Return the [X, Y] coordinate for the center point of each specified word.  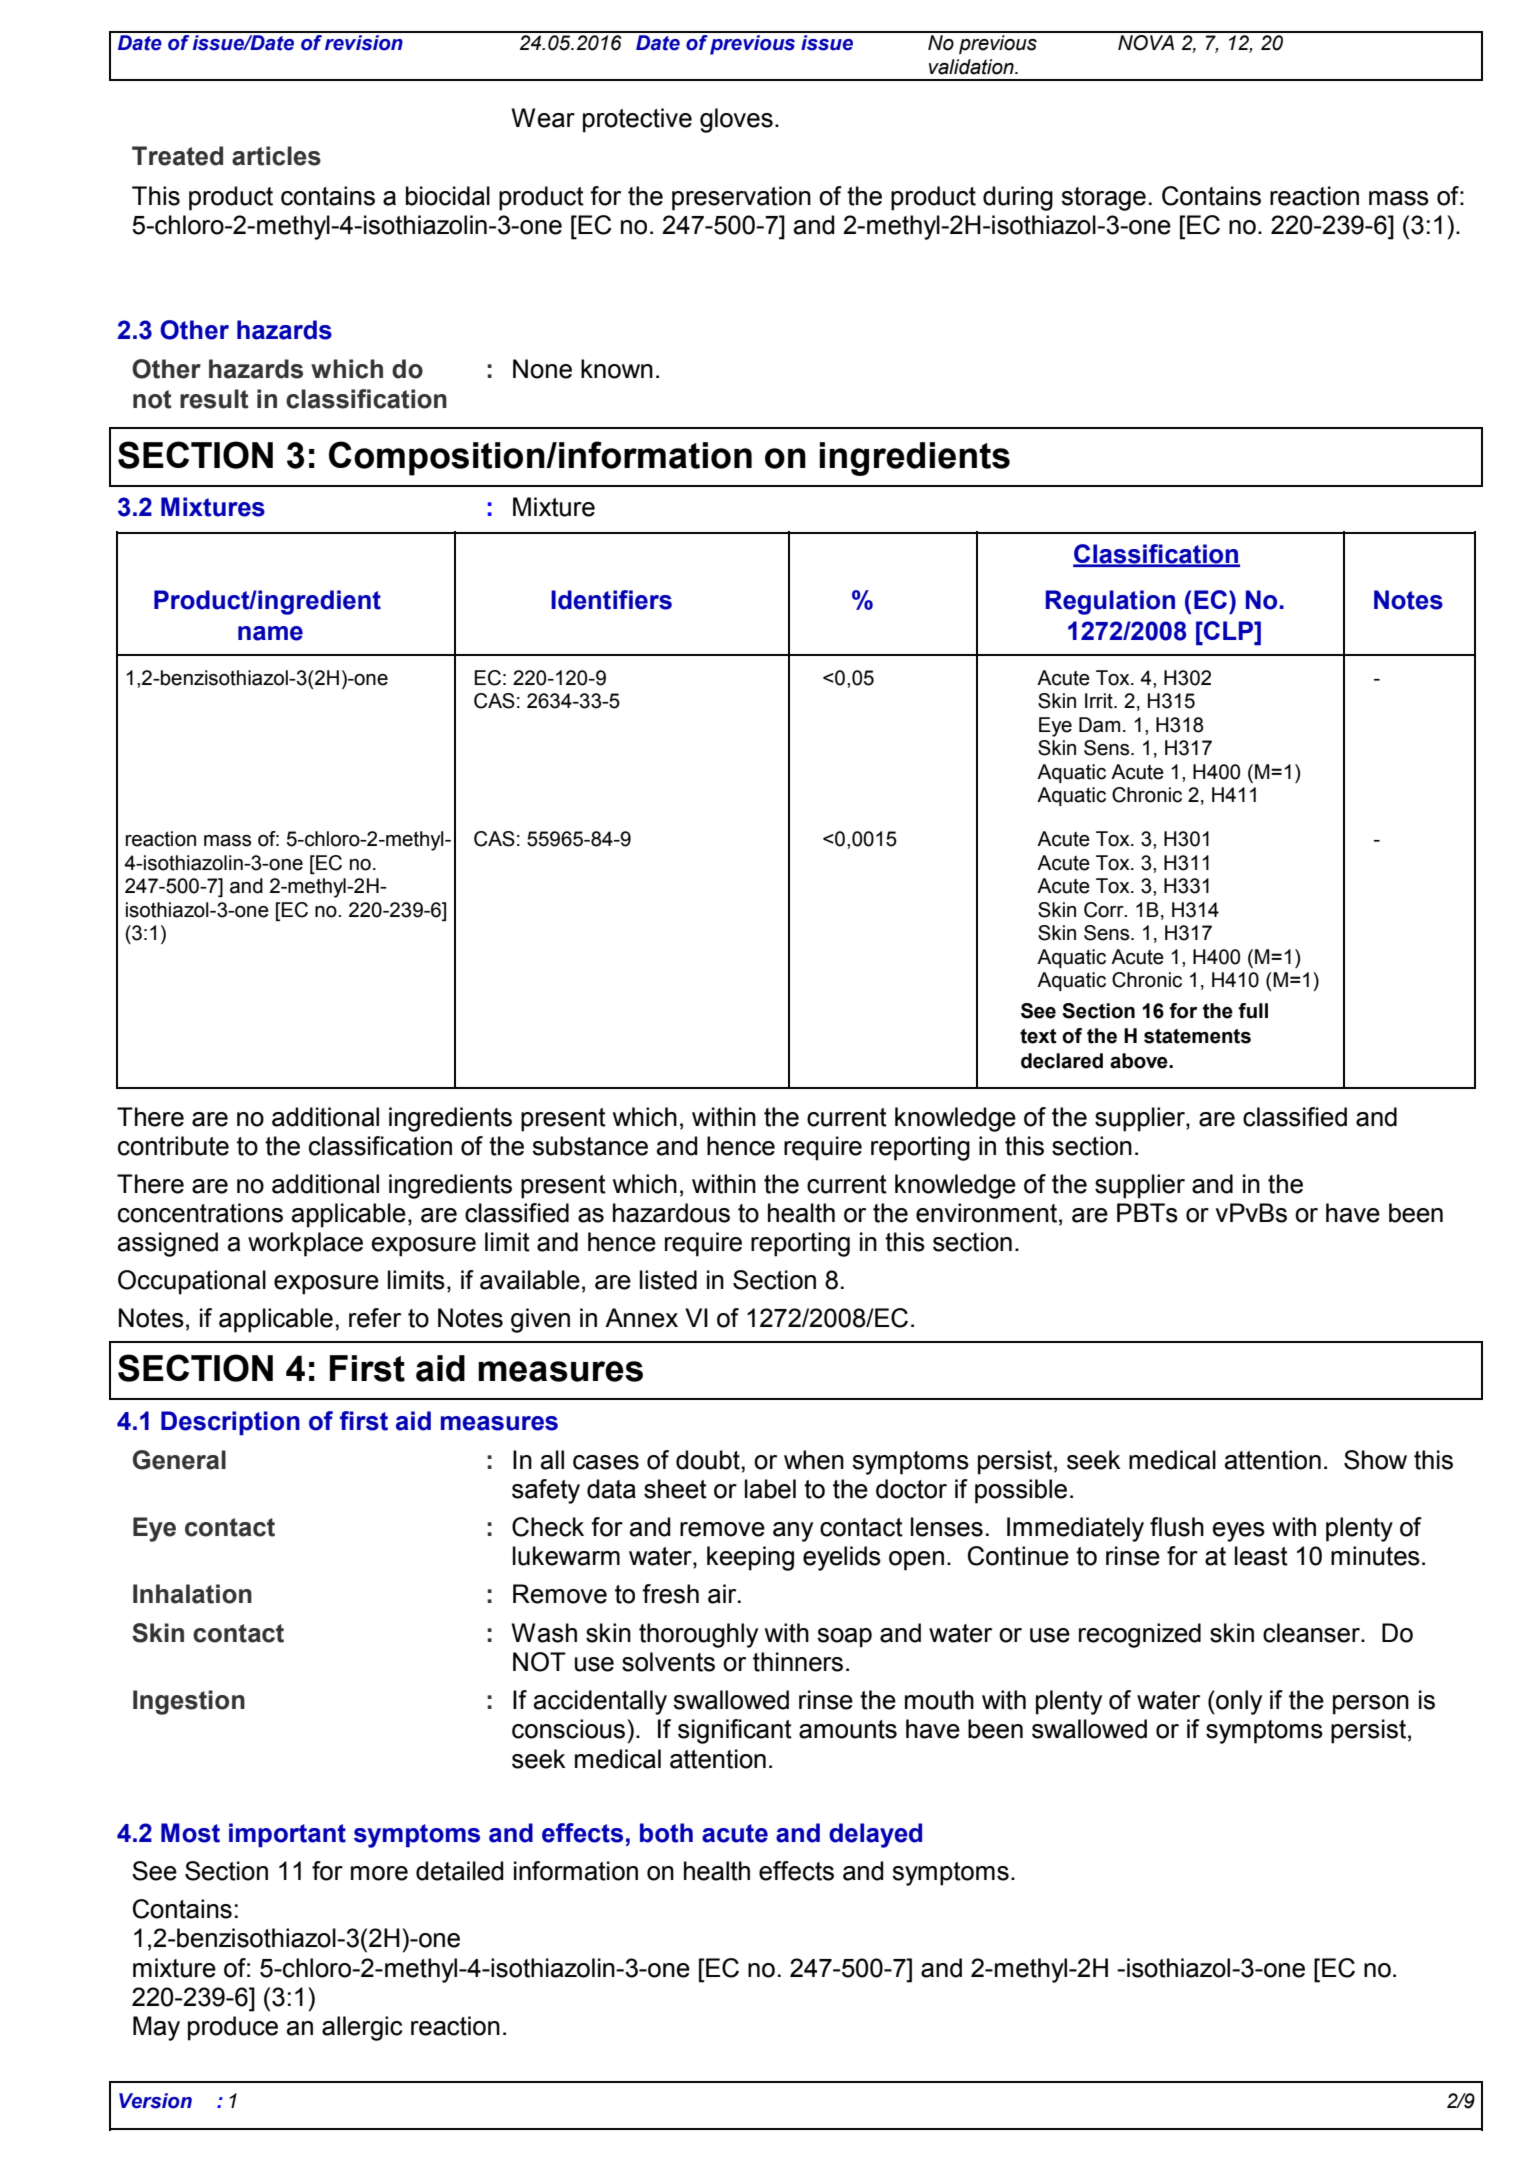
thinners [798, 1662]
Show [1375, 1460]
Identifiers [611, 600]
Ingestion [189, 1702]
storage [1103, 199]
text [1038, 1036]
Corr [1105, 910]
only [1238, 1702]
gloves [736, 120]
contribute [173, 1146]
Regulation [1110, 602]
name [270, 633]
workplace [305, 1244]
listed [668, 1280]
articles [276, 156]
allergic [362, 2028]
